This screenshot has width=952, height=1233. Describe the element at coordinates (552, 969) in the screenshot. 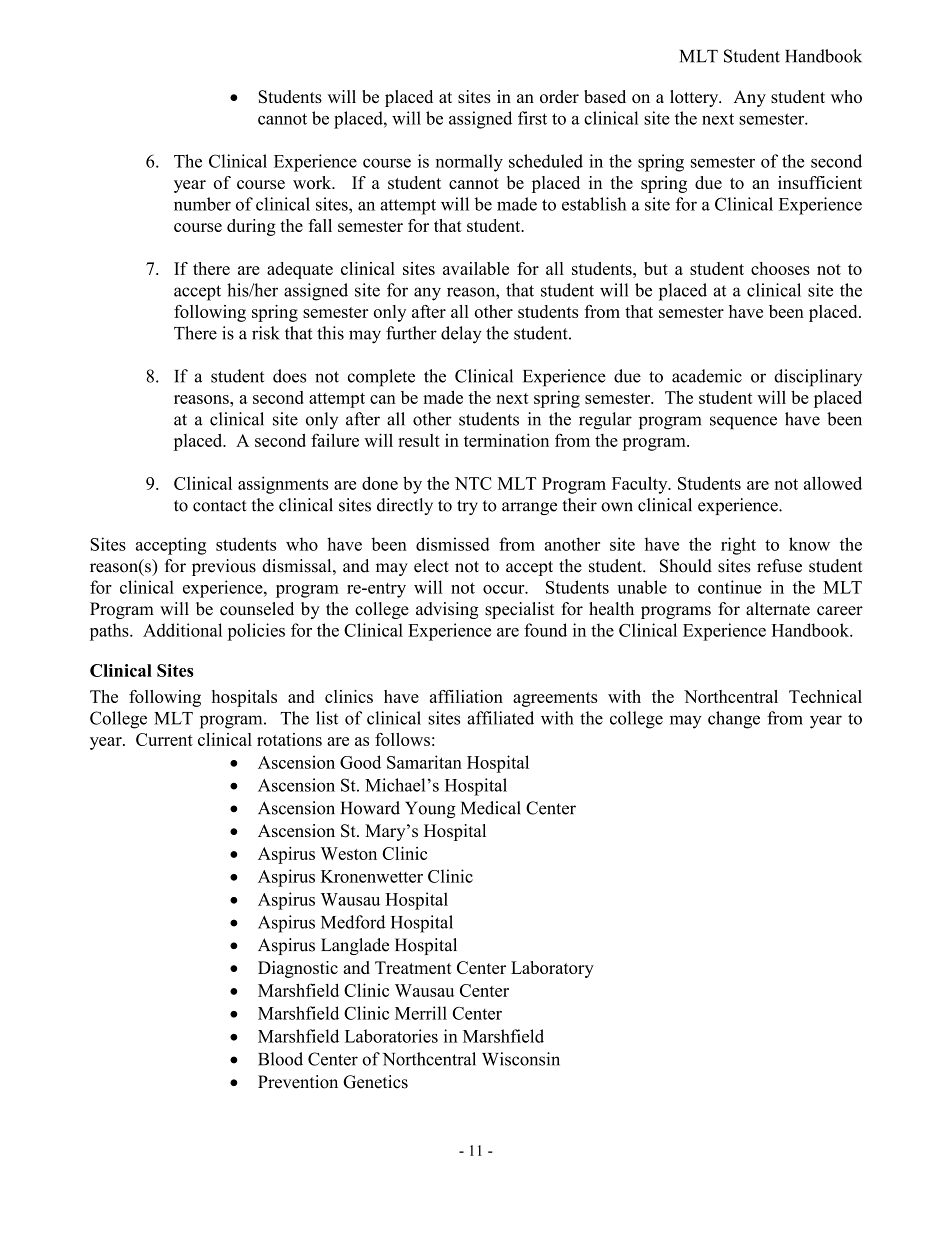

I see `Laboratory` at that location.
